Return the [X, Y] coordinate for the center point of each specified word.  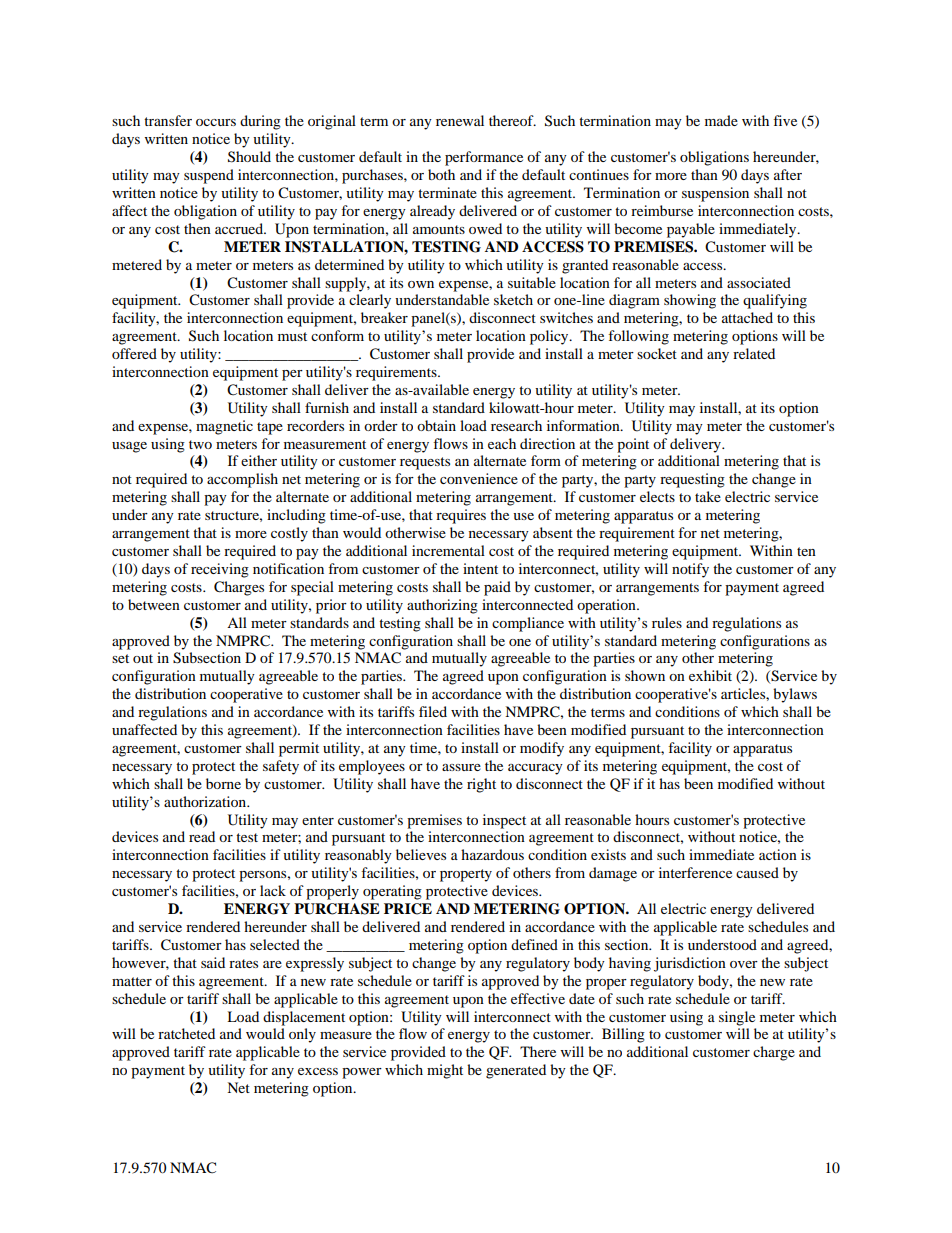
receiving [220, 570]
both [441, 174]
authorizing [442, 606]
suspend [209, 176]
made [721, 120]
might [445, 1071]
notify [690, 570]
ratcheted [186, 1033]
